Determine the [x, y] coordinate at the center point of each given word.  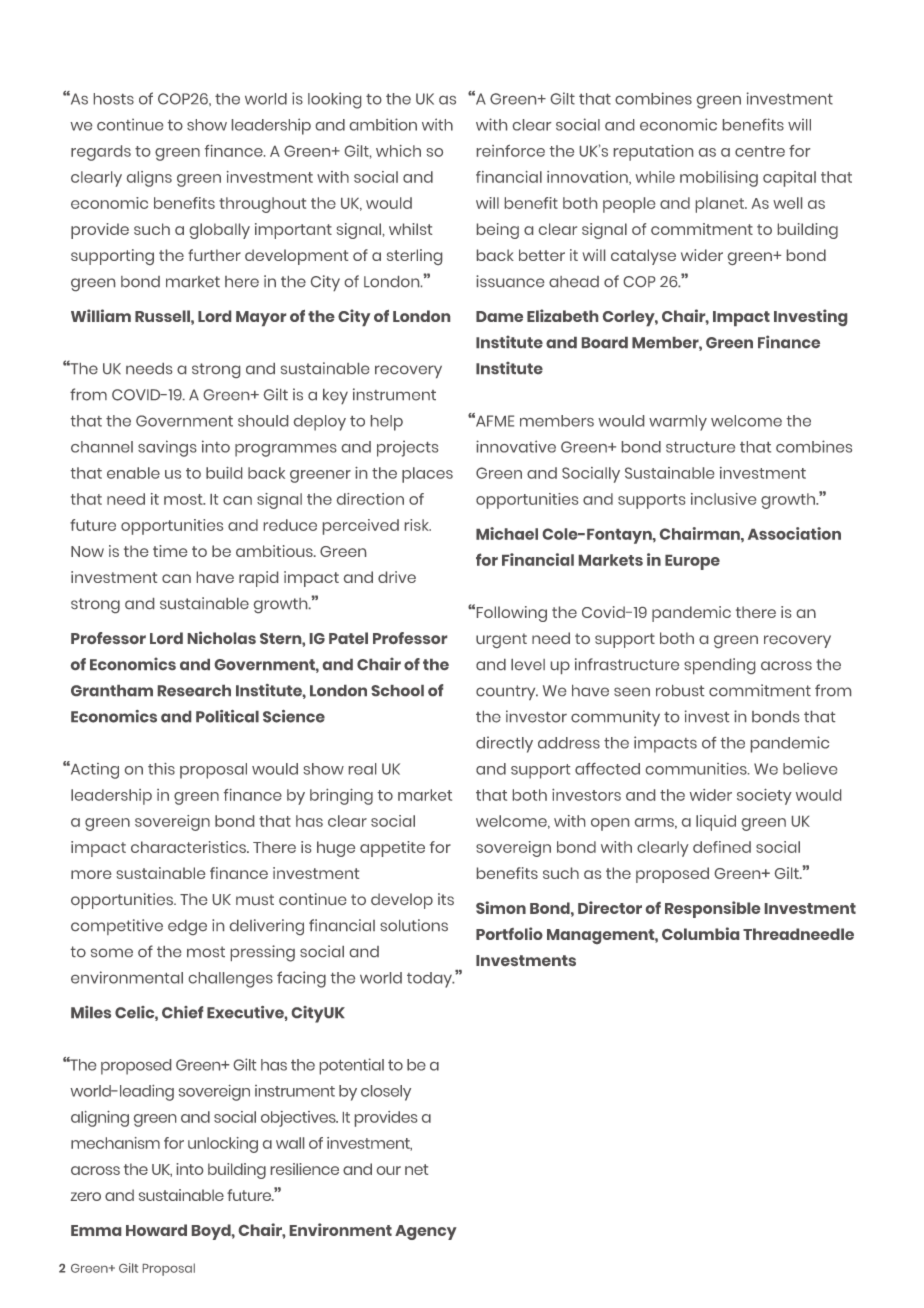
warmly [678, 423]
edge [187, 927]
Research [194, 690]
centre [760, 151]
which [398, 151]
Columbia [700, 933]
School [397, 690]
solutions [414, 925]
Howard [156, 1230]
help [387, 423]
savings [167, 448]
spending [719, 666]
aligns [149, 179]
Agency [426, 1232]
